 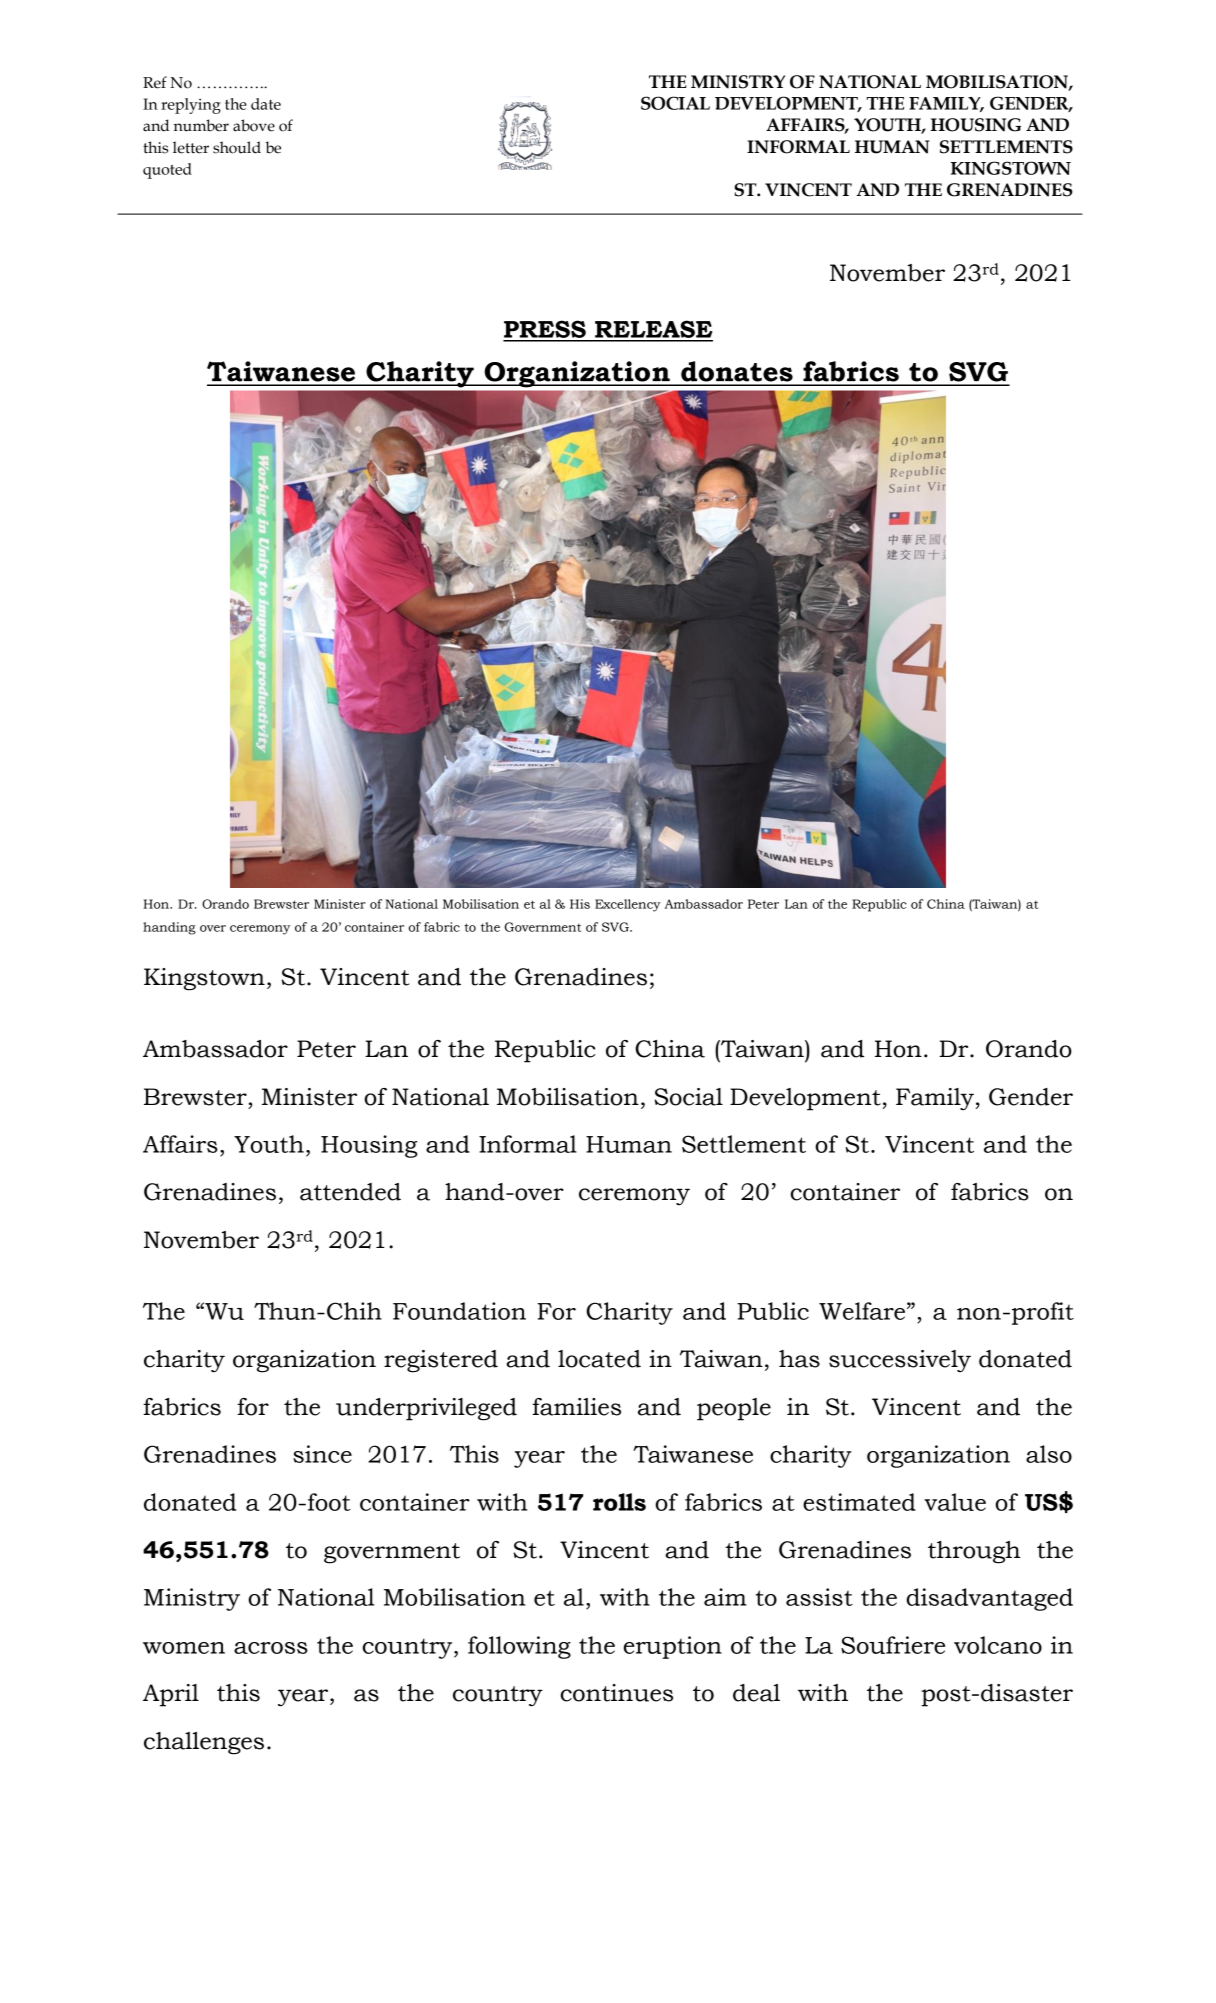 What do you see at coordinates (616, 1693) in the screenshot?
I see `continues` at bounding box center [616, 1693].
